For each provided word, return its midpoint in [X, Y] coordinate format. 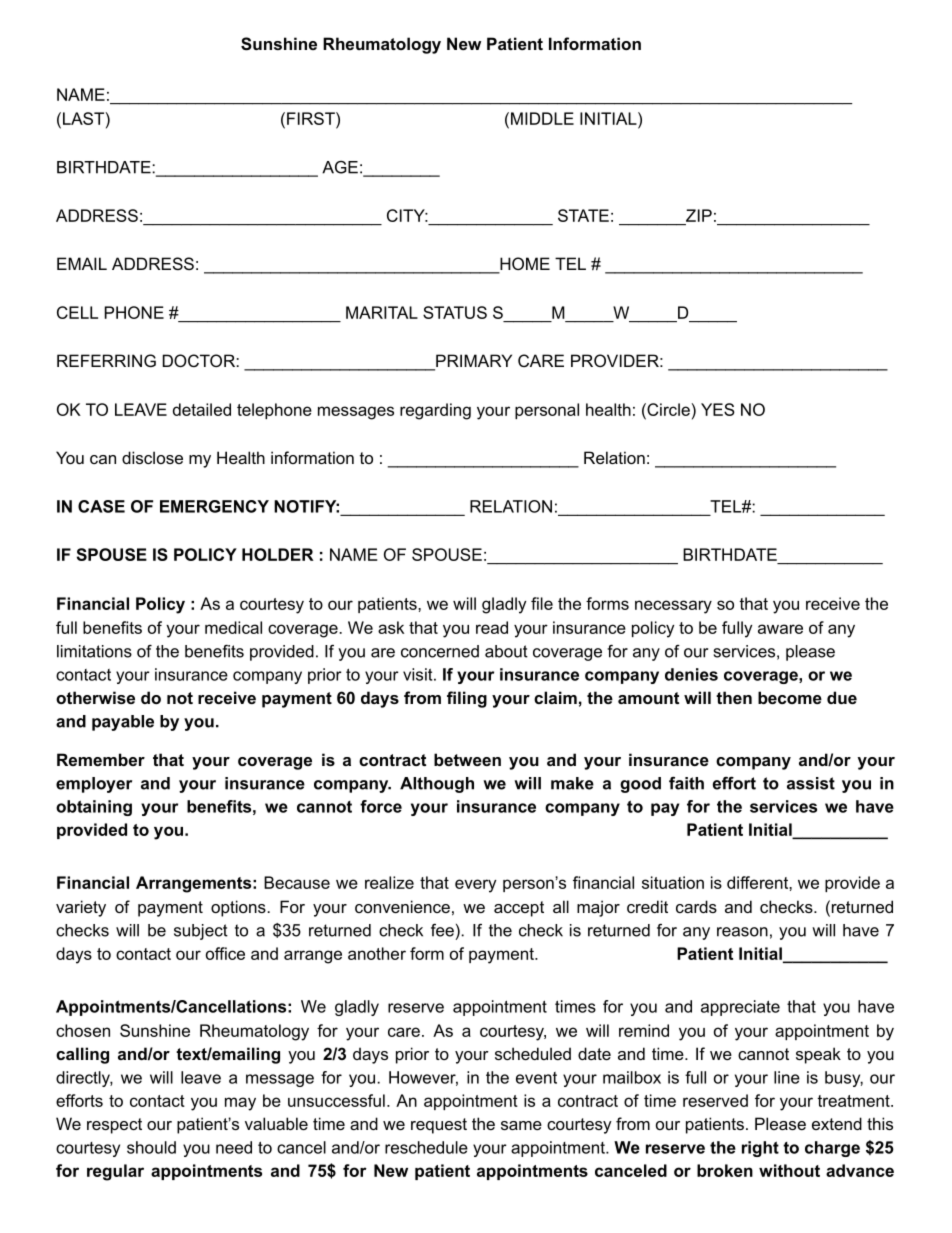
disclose [152, 457]
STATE [583, 215]
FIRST [312, 118]
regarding [435, 411]
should [151, 1147]
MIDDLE [541, 118]
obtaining [94, 808]
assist [811, 783]
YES [718, 409]
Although [437, 785]
